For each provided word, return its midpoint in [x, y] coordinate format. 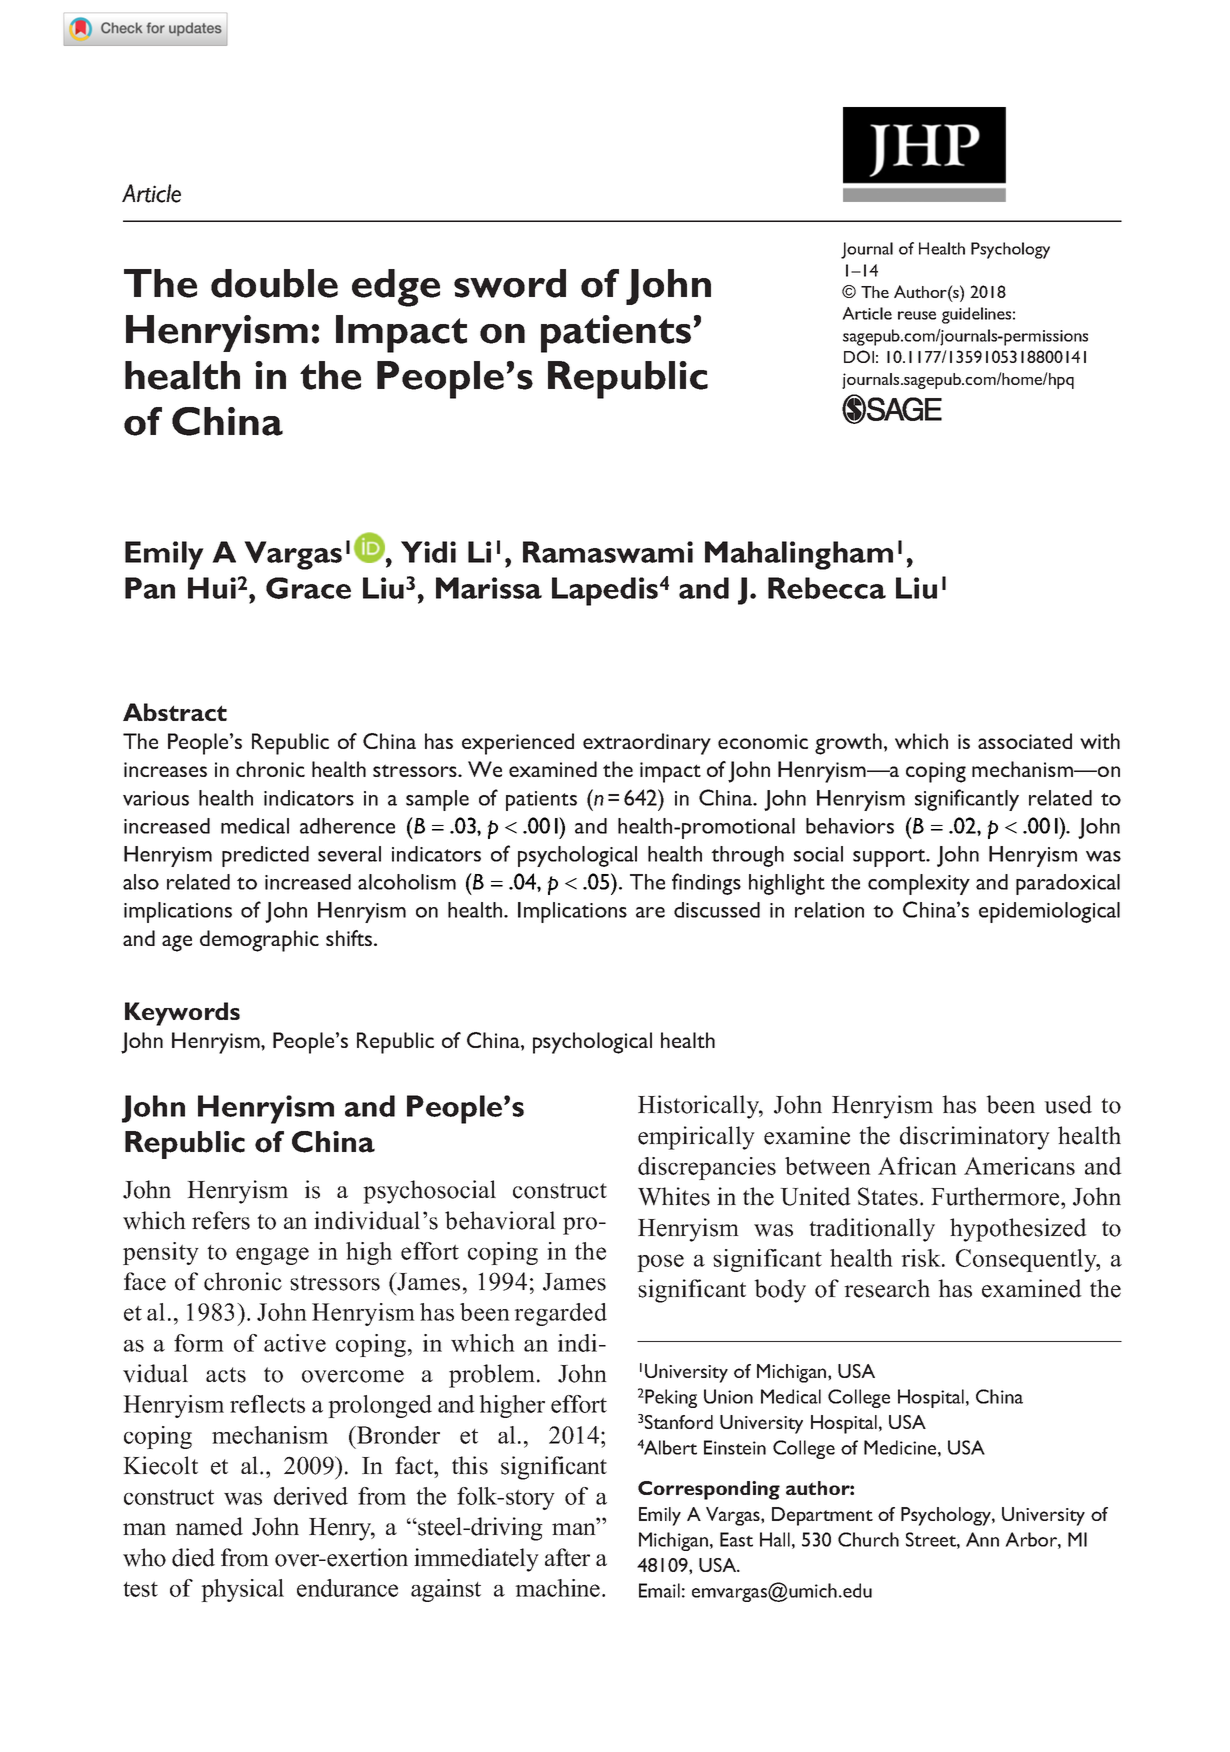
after [567, 1557]
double [274, 283]
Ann [982, 1539]
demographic [259, 941]
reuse [917, 315]
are [650, 912]
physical [242, 1590]
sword [510, 283]
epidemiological [1049, 912]
